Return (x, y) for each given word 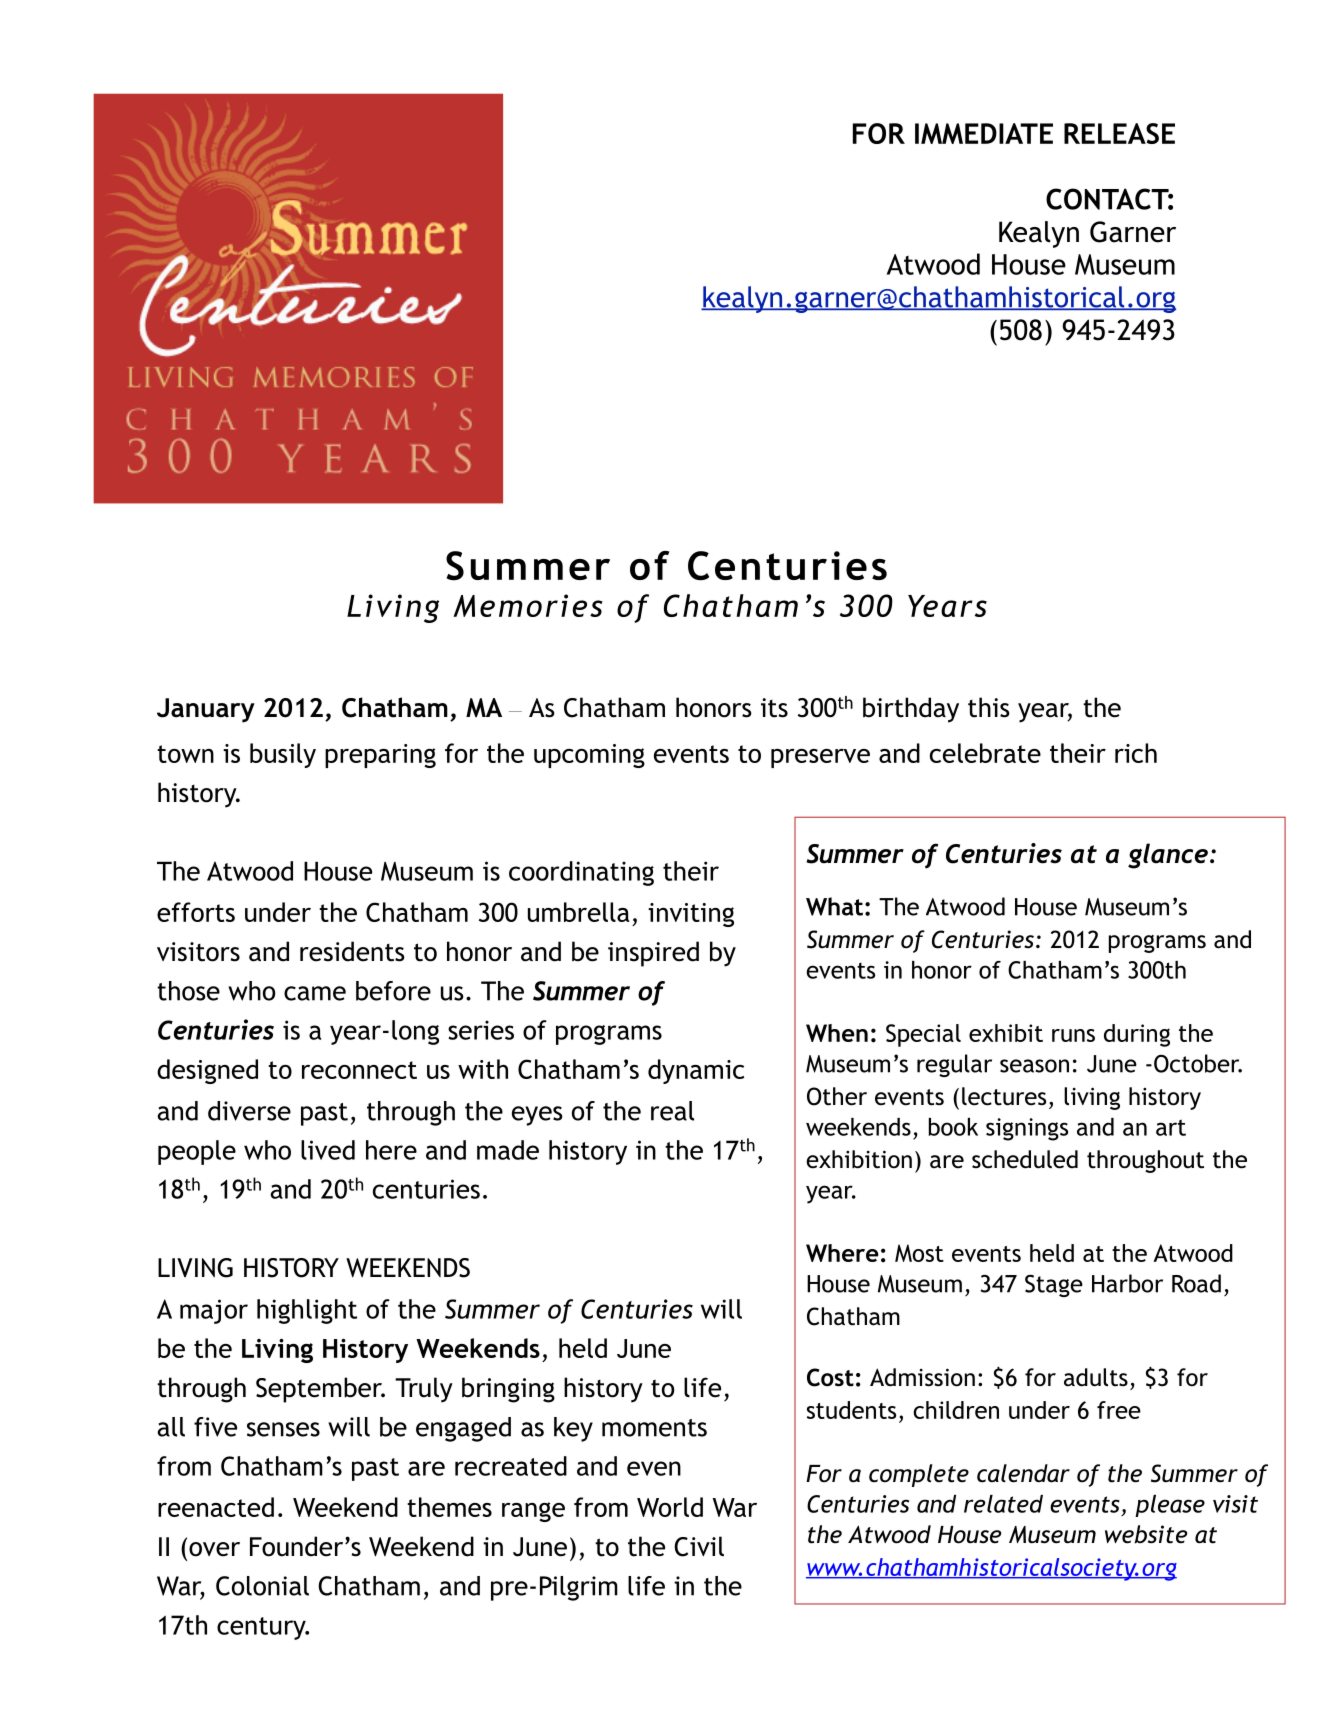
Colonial (262, 1586)
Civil (699, 1546)
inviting (691, 915)
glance (1168, 856)
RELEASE (1119, 133)
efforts (196, 912)
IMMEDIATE (984, 133)
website (1146, 1534)
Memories (528, 605)
